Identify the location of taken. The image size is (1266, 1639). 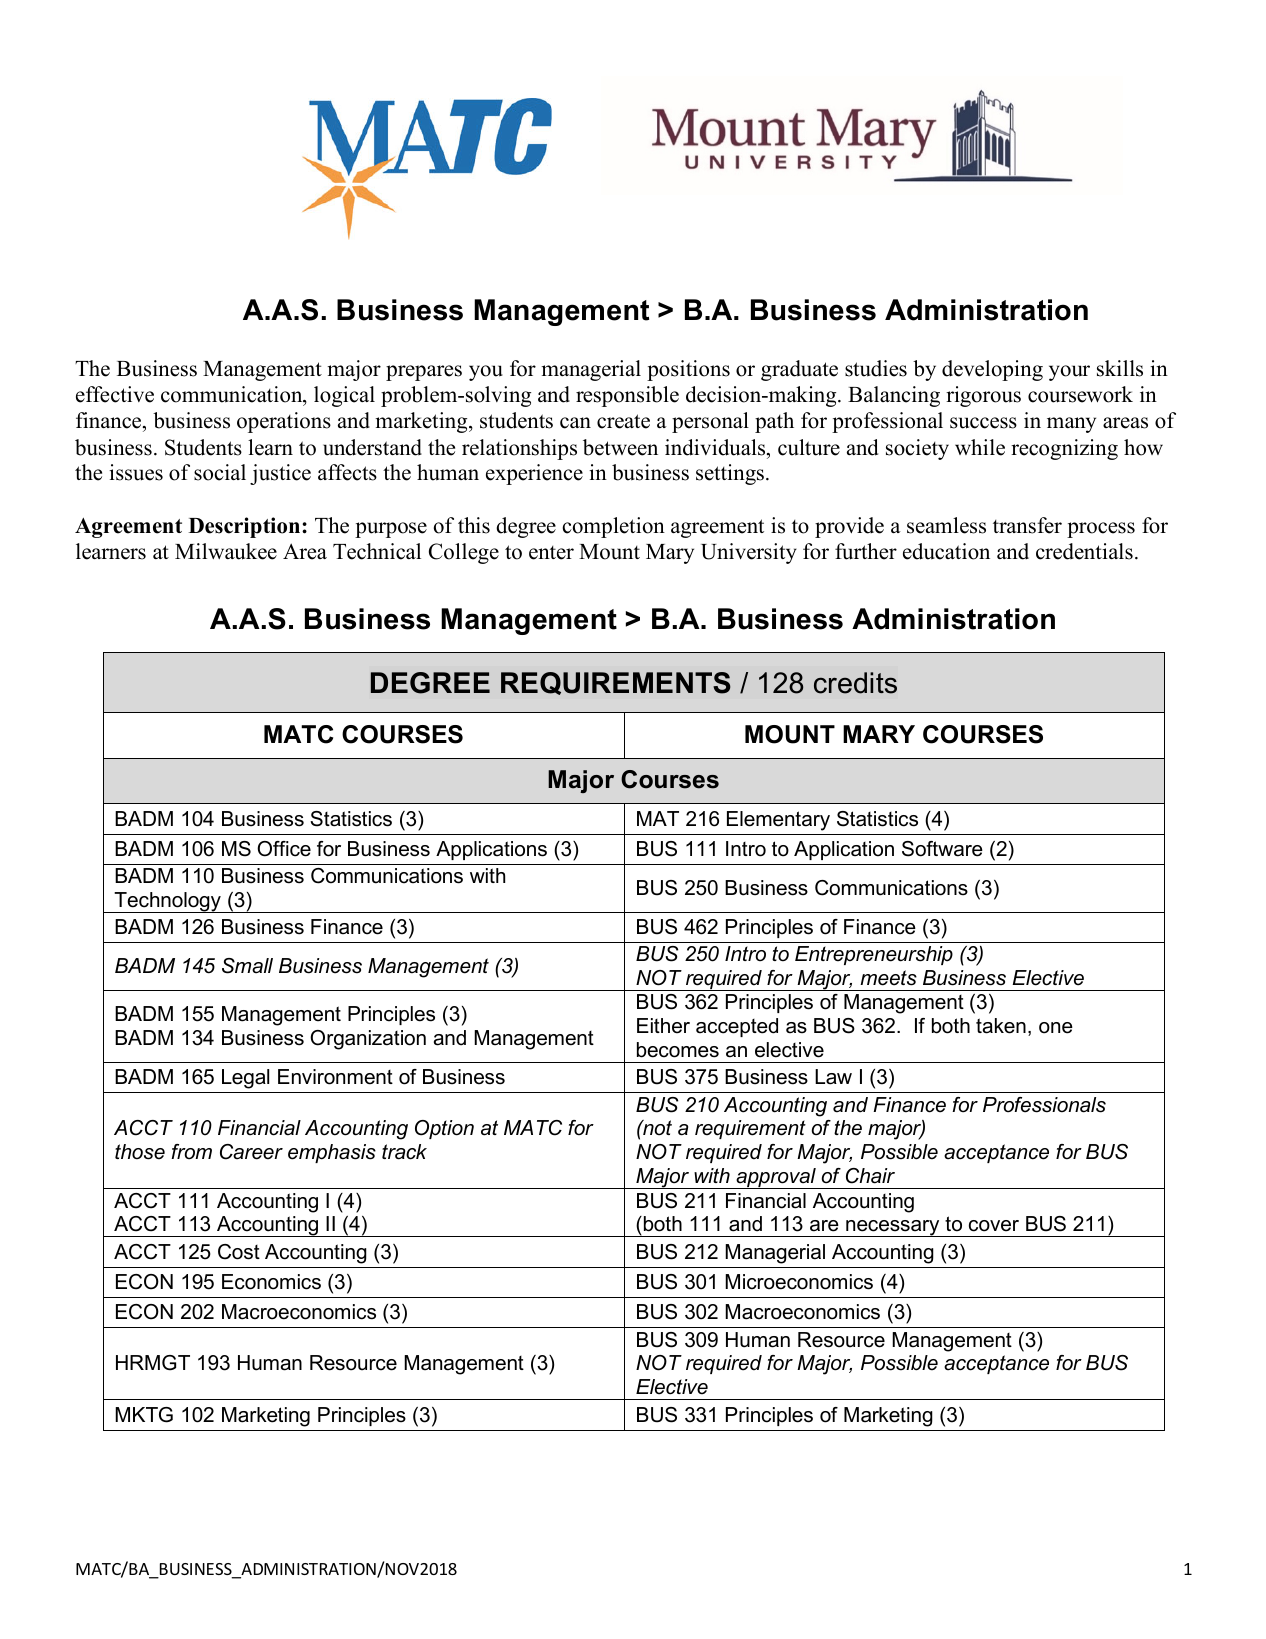
(1001, 1026).
